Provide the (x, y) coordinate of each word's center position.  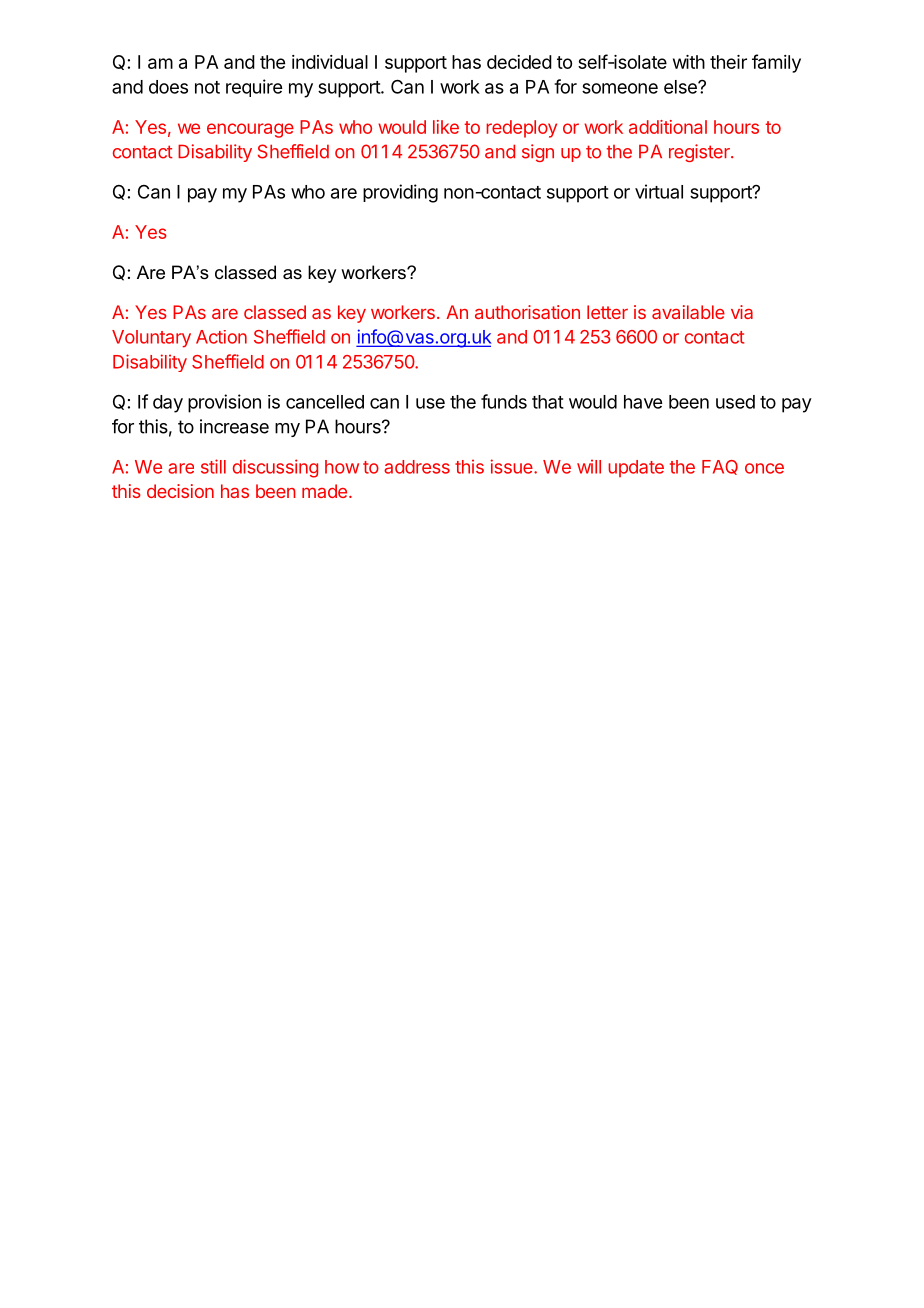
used (735, 402)
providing (400, 193)
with (689, 62)
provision (224, 403)
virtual (659, 191)
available (688, 312)
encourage (250, 130)
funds (504, 401)
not (207, 87)
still (213, 466)
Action (221, 337)
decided (519, 62)
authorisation (527, 312)
